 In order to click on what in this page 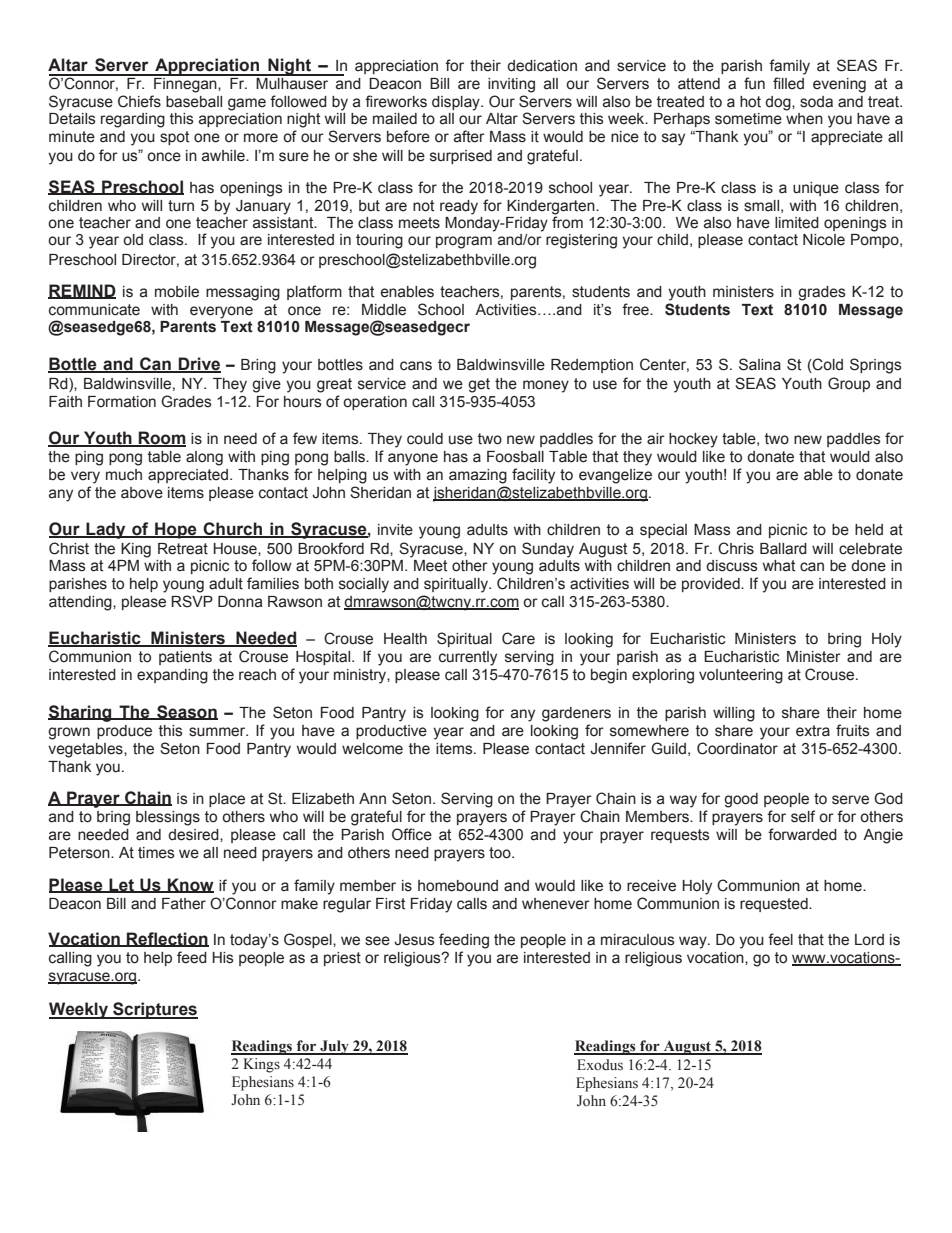, I will do `click(779, 566)`.
